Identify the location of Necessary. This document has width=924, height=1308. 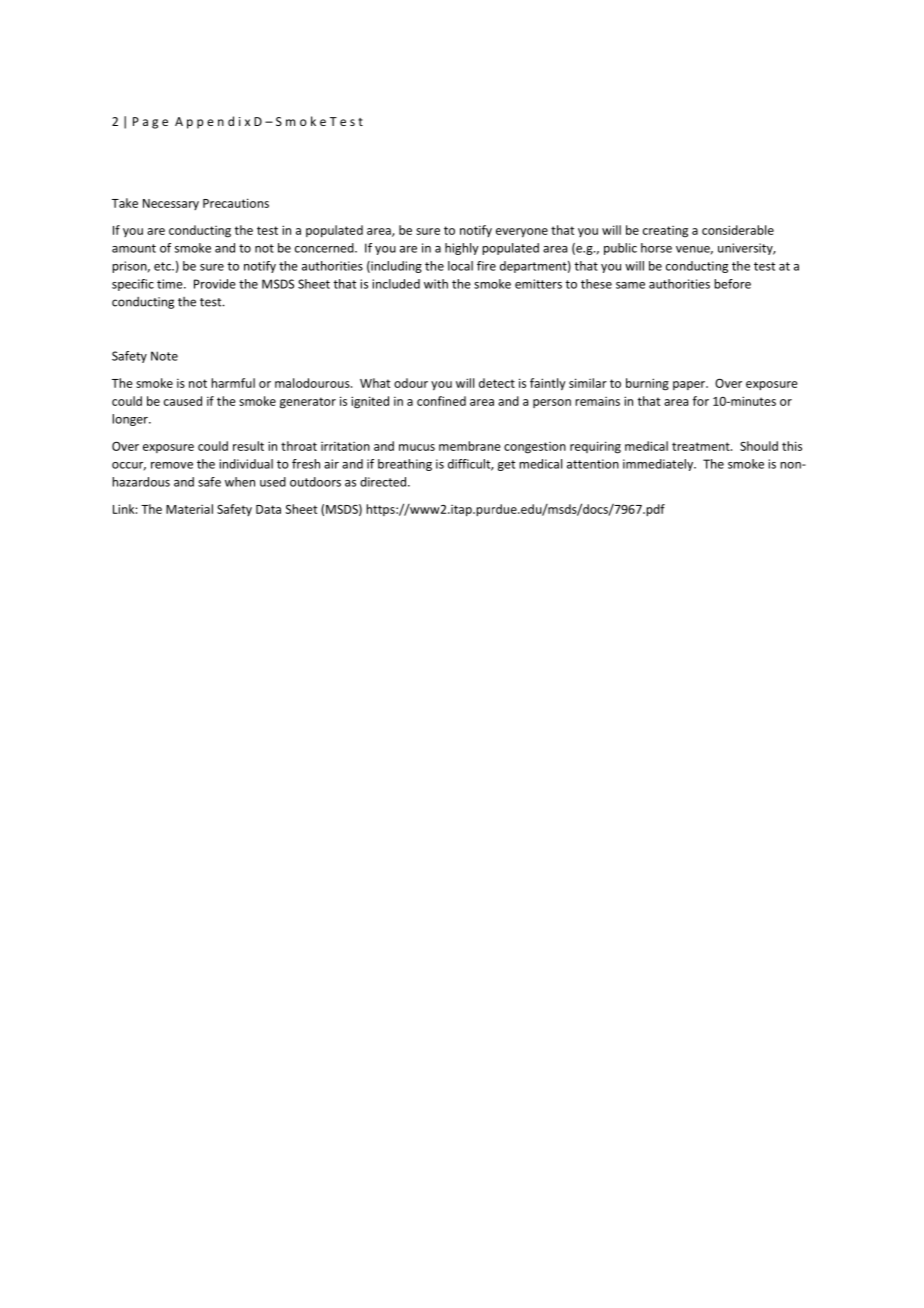
(171, 204).
